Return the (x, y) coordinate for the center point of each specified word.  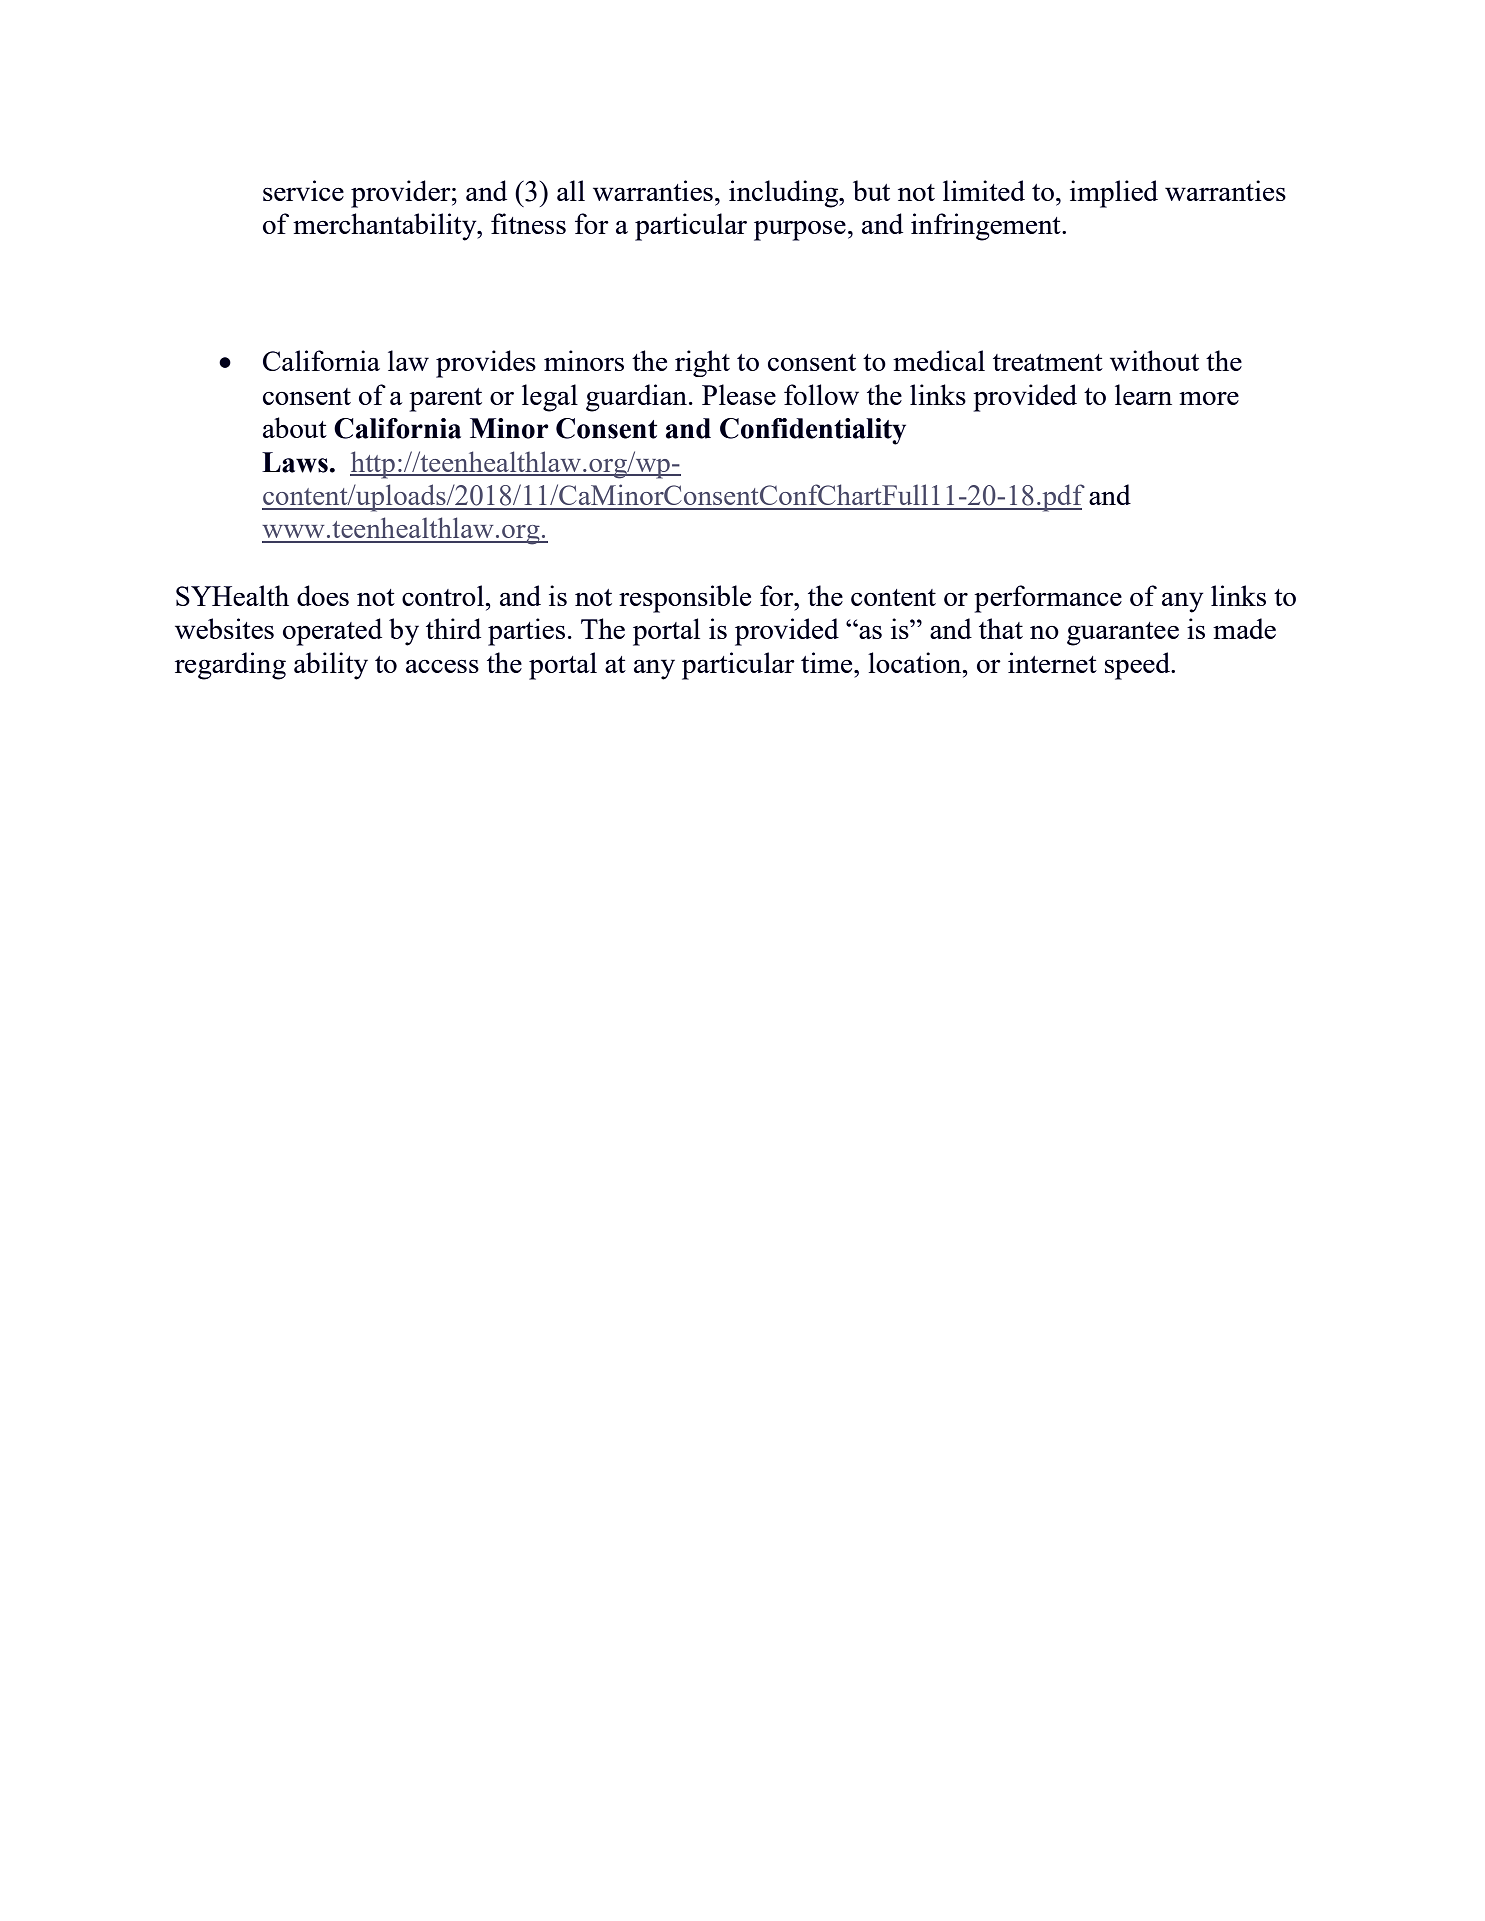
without (1154, 360)
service (303, 190)
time (828, 662)
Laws (295, 462)
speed (1138, 666)
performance (1048, 599)
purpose (800, 230)
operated (332, 632)
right (702, 363)
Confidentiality (813, 431)
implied (1114, 194)
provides (486, 364)
